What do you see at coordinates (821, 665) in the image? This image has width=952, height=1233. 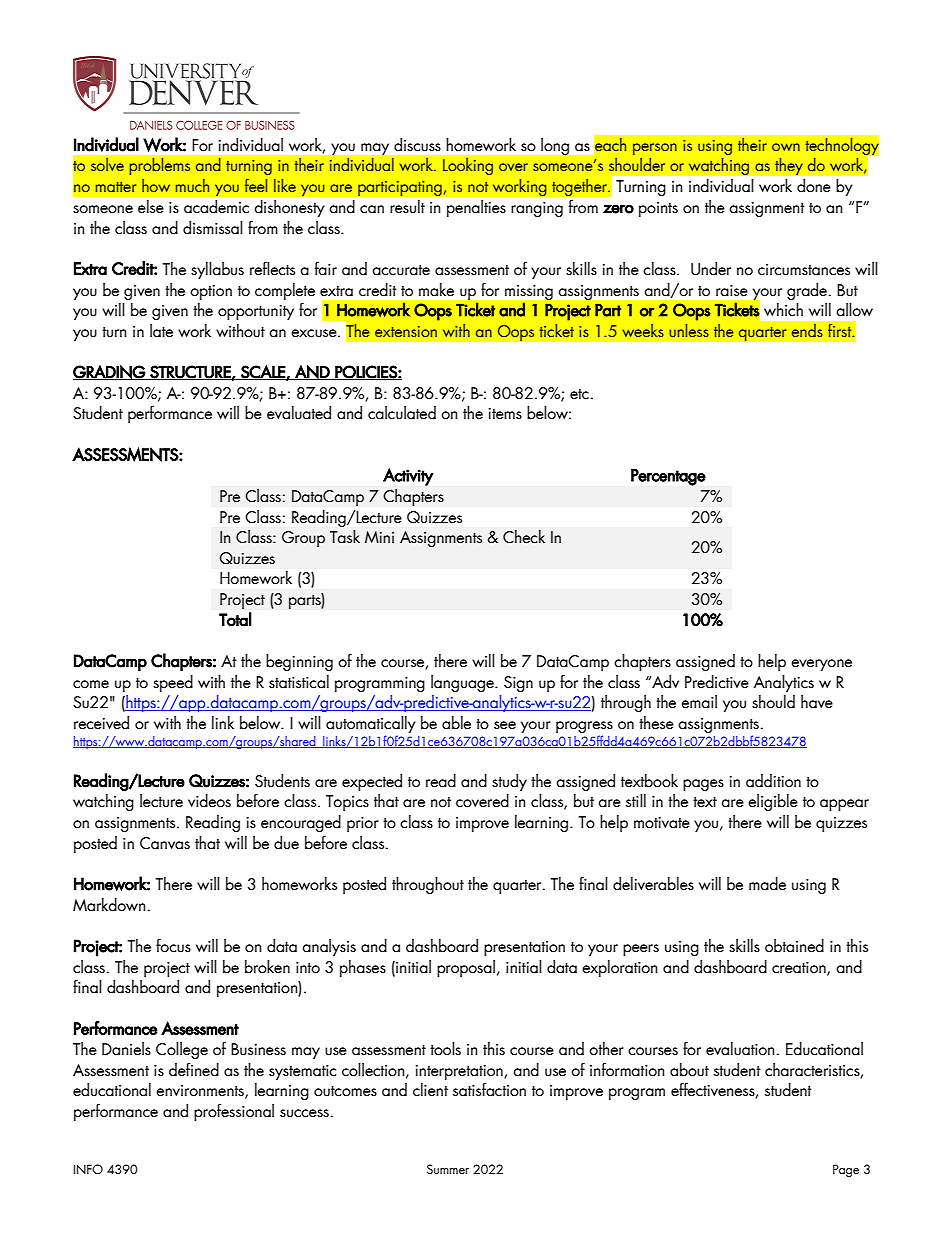 I see `everyone` at bounding box center [821, 665].
